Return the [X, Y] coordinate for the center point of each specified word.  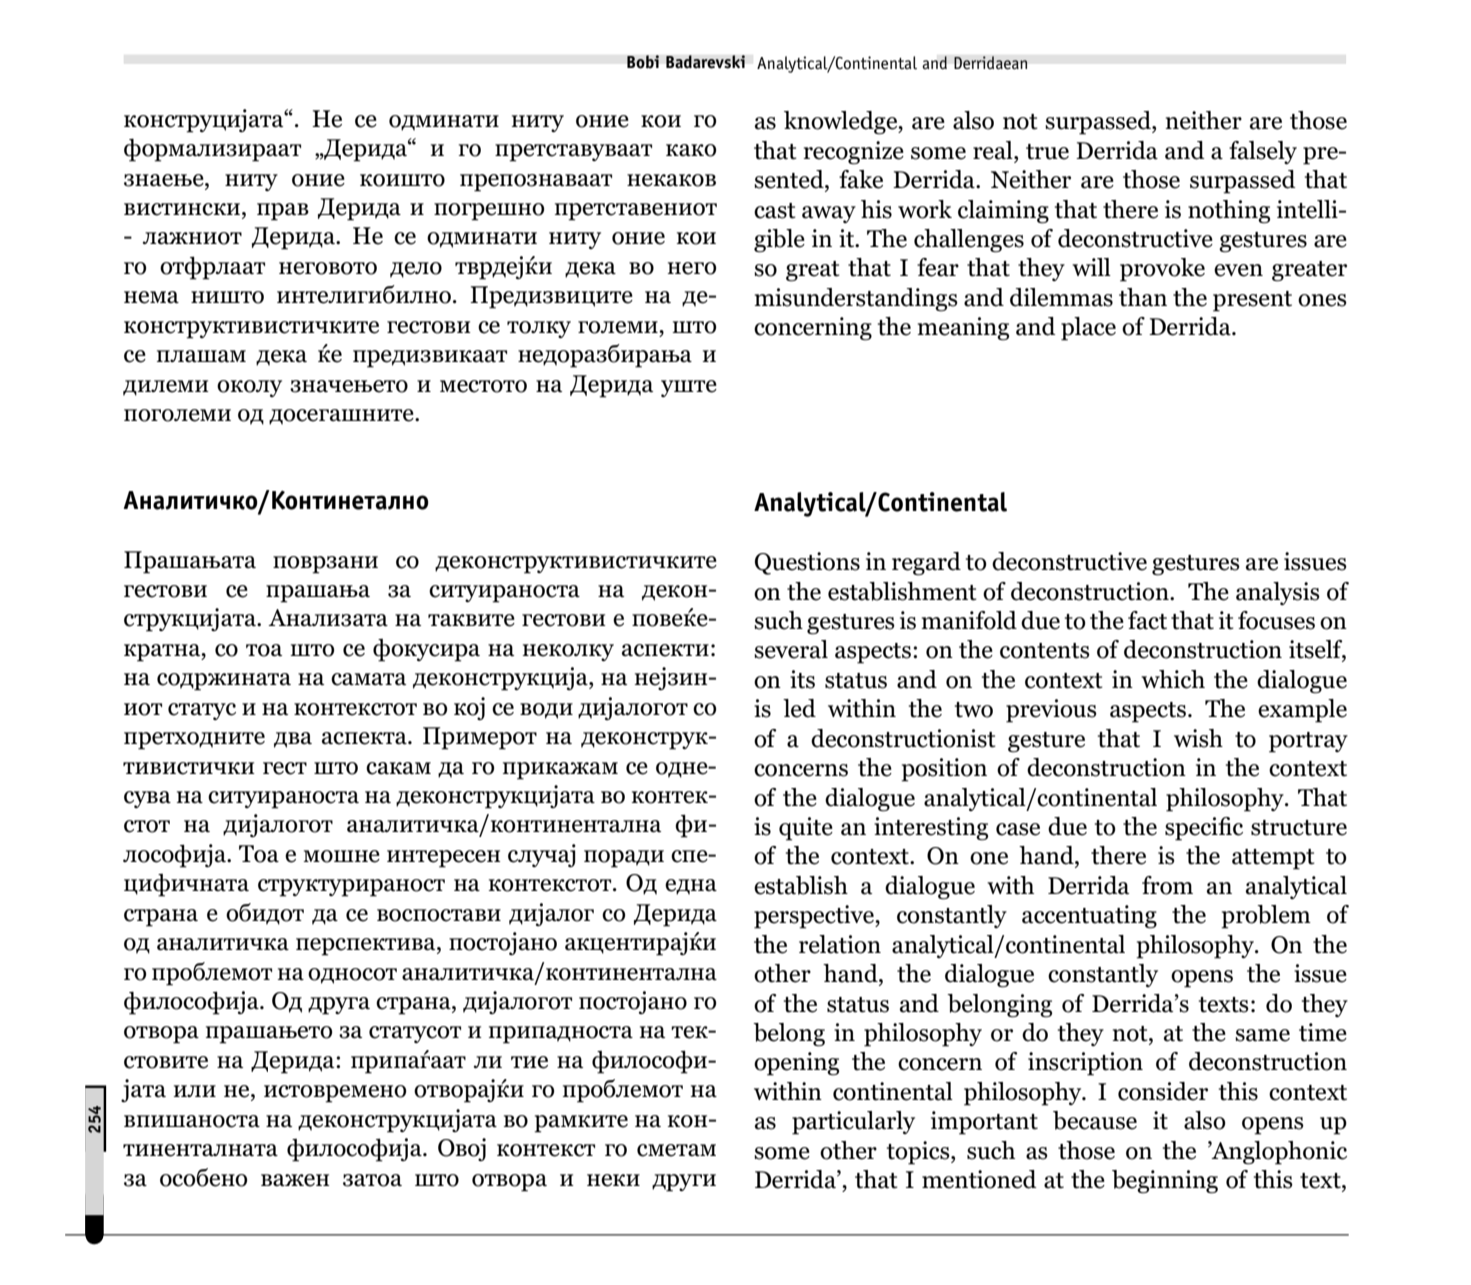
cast [775, 211]
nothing [1229, 212]
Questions [807, 563]
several [791, 649]
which [1173, 679]
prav [283, 212]
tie [529, 1062]
